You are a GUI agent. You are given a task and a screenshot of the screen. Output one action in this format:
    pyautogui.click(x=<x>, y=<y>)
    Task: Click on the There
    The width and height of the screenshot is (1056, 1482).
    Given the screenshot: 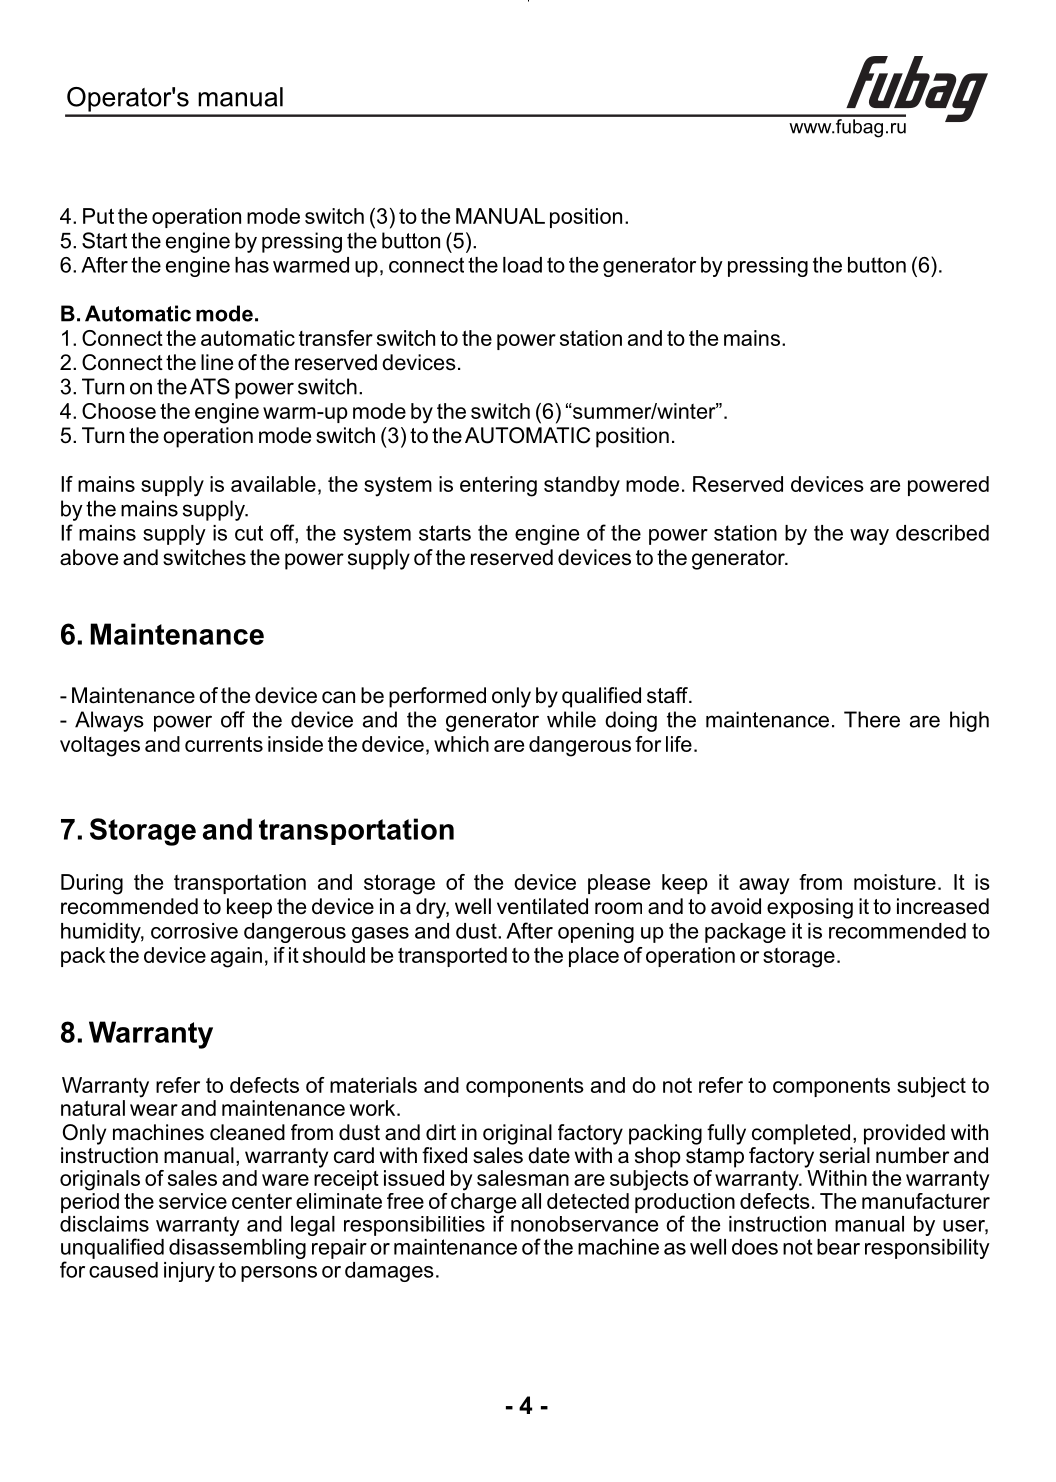 What is the action you would take?
    pyautogui.click(x=872, y=719)
